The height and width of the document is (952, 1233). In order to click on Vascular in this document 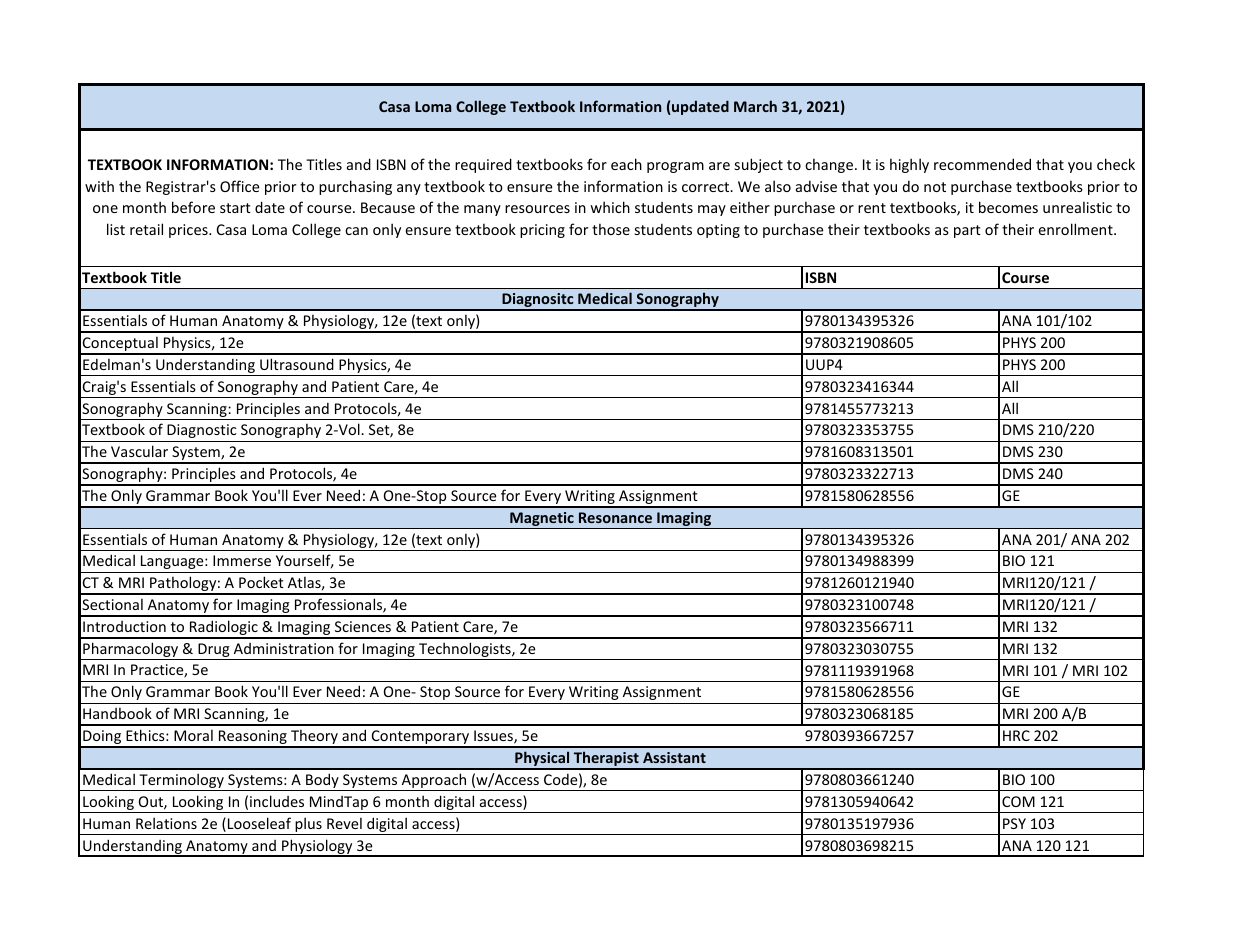, I will do `click(139, 451)`.
